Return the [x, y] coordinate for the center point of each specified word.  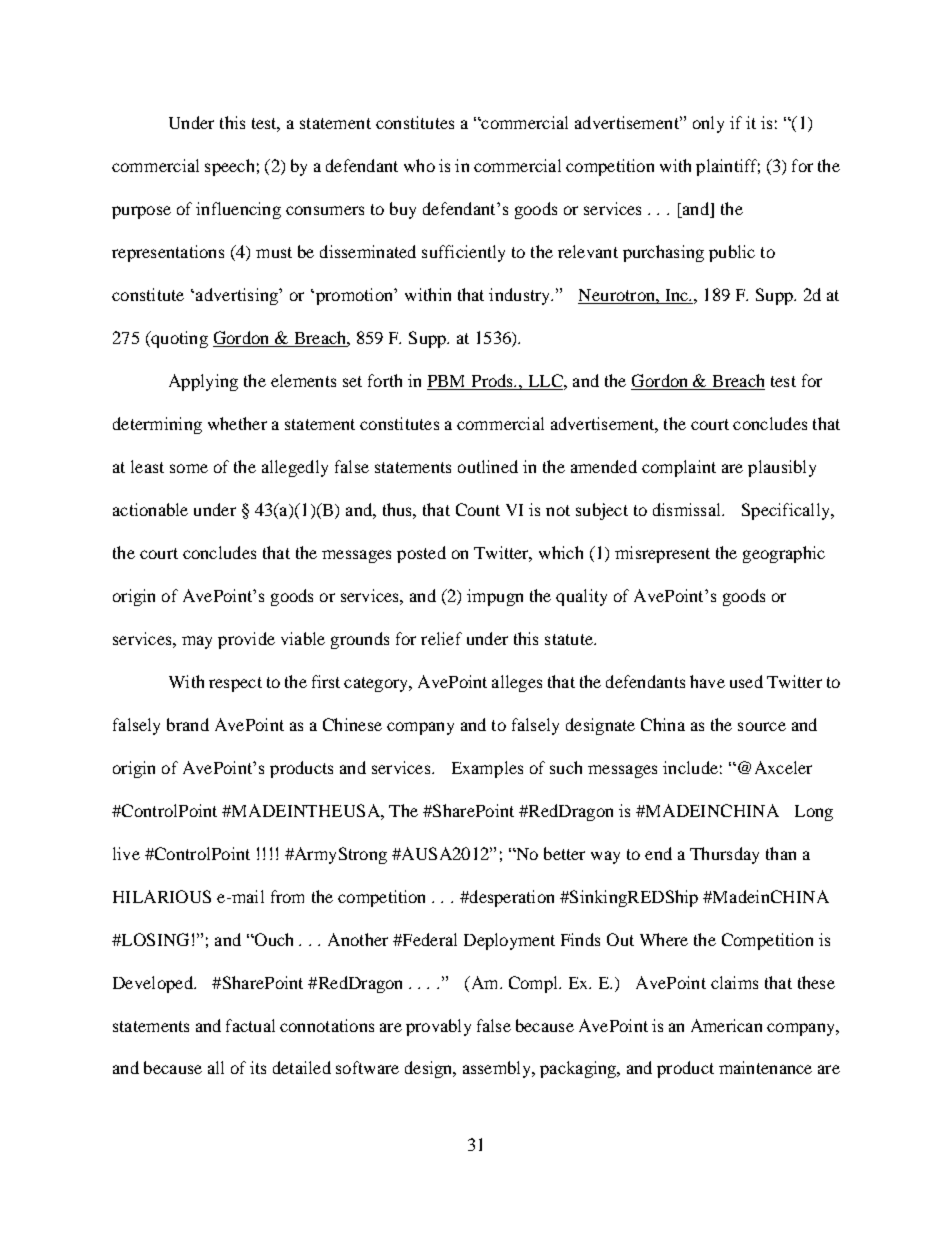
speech [229, 167]
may [197, 642]
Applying [203, 382]
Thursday [724, 855]
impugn [495, 597]
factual [250, 1025]
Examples [487, 769]
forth [385, 380]
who [419, 165]
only [708, 124]
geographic [784, 554]
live [126, 853]
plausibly [782, 468]
